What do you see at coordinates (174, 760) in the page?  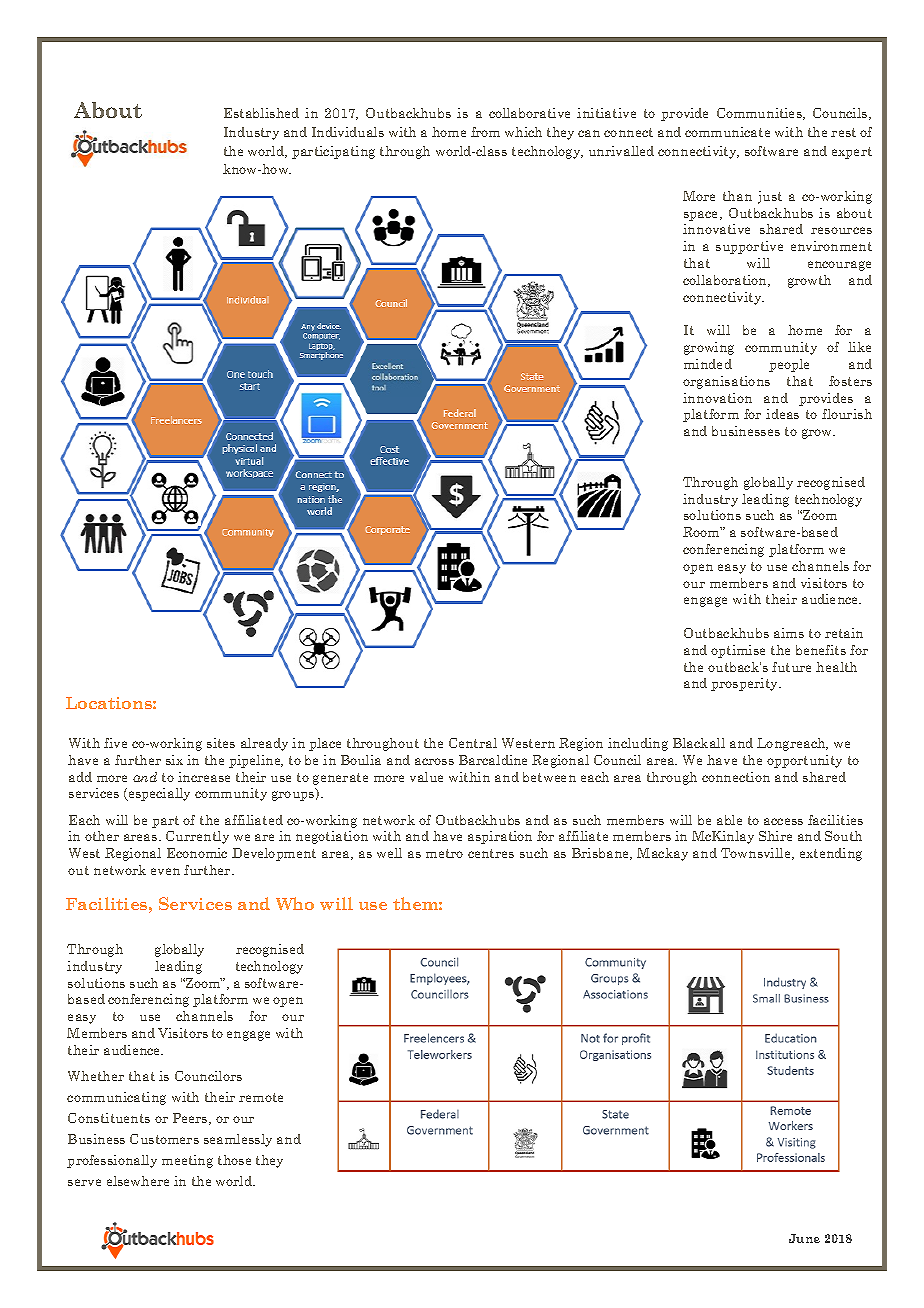 I see `six` at bounding box center [174, 760].
